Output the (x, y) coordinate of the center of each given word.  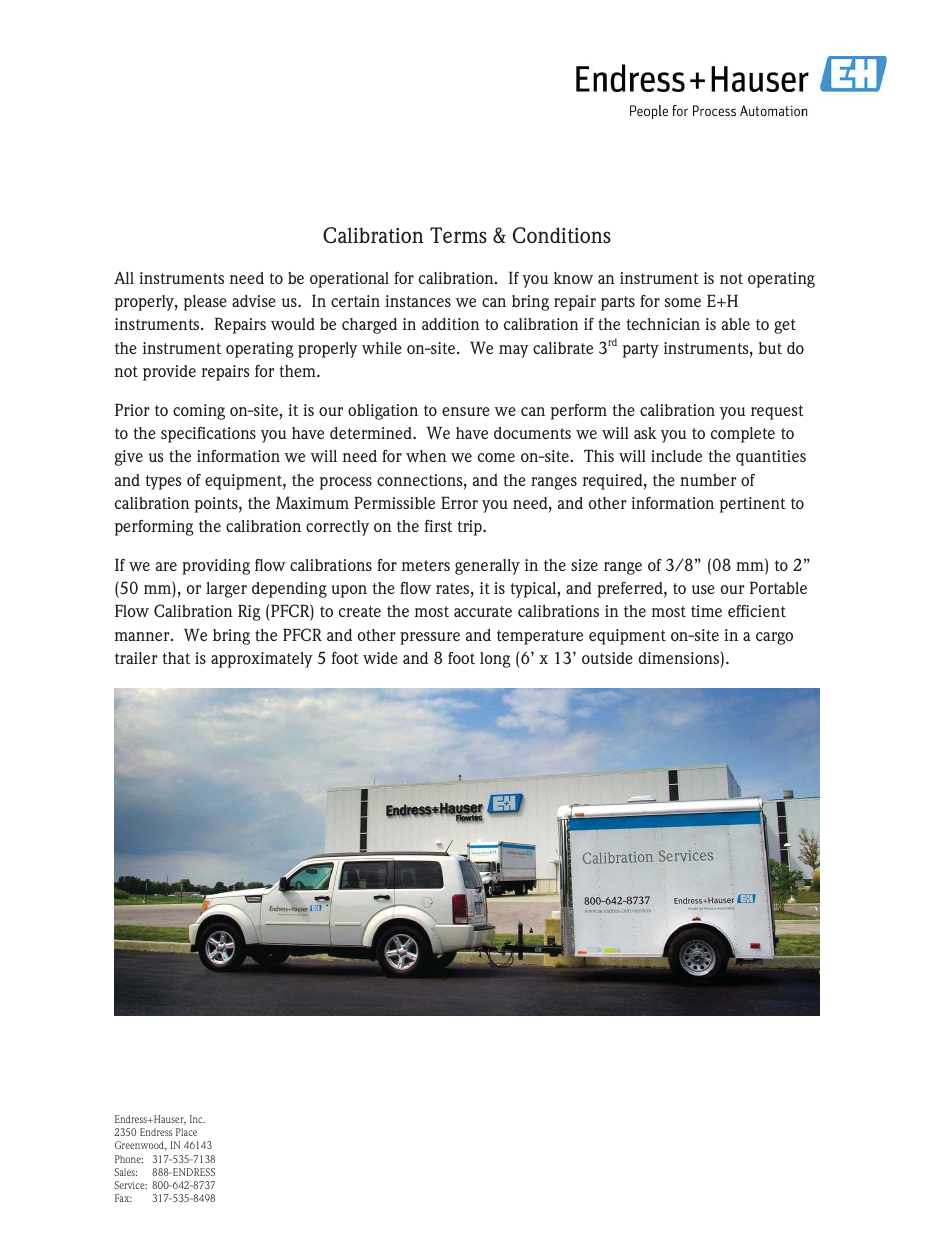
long (495, 660)
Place (186, 1132)
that (176, 658)
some (683, 302)
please (205, 303)
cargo (774, 638)
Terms (458, 235)
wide (380, 658)
